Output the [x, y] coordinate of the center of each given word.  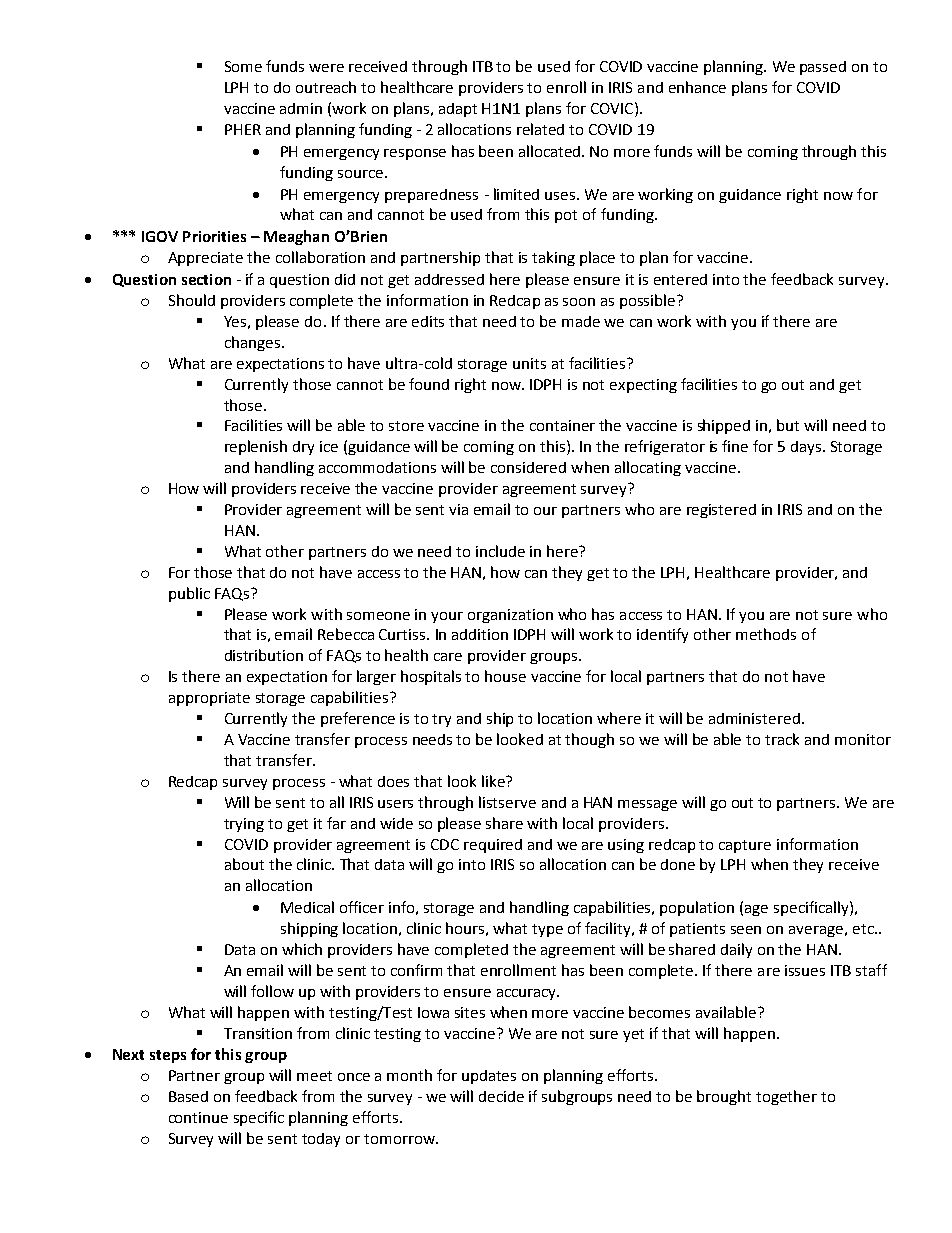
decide [501, 1096]
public [189, 594]
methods [766, 634]
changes [254, 343]
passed [823, 68]
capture [745, 846]
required [493, 846]
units [529, 363]
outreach [326, 87]
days [806, 448]
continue [198, 1117]
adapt [458, 110]
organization [510, 616]
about [244, 864]
